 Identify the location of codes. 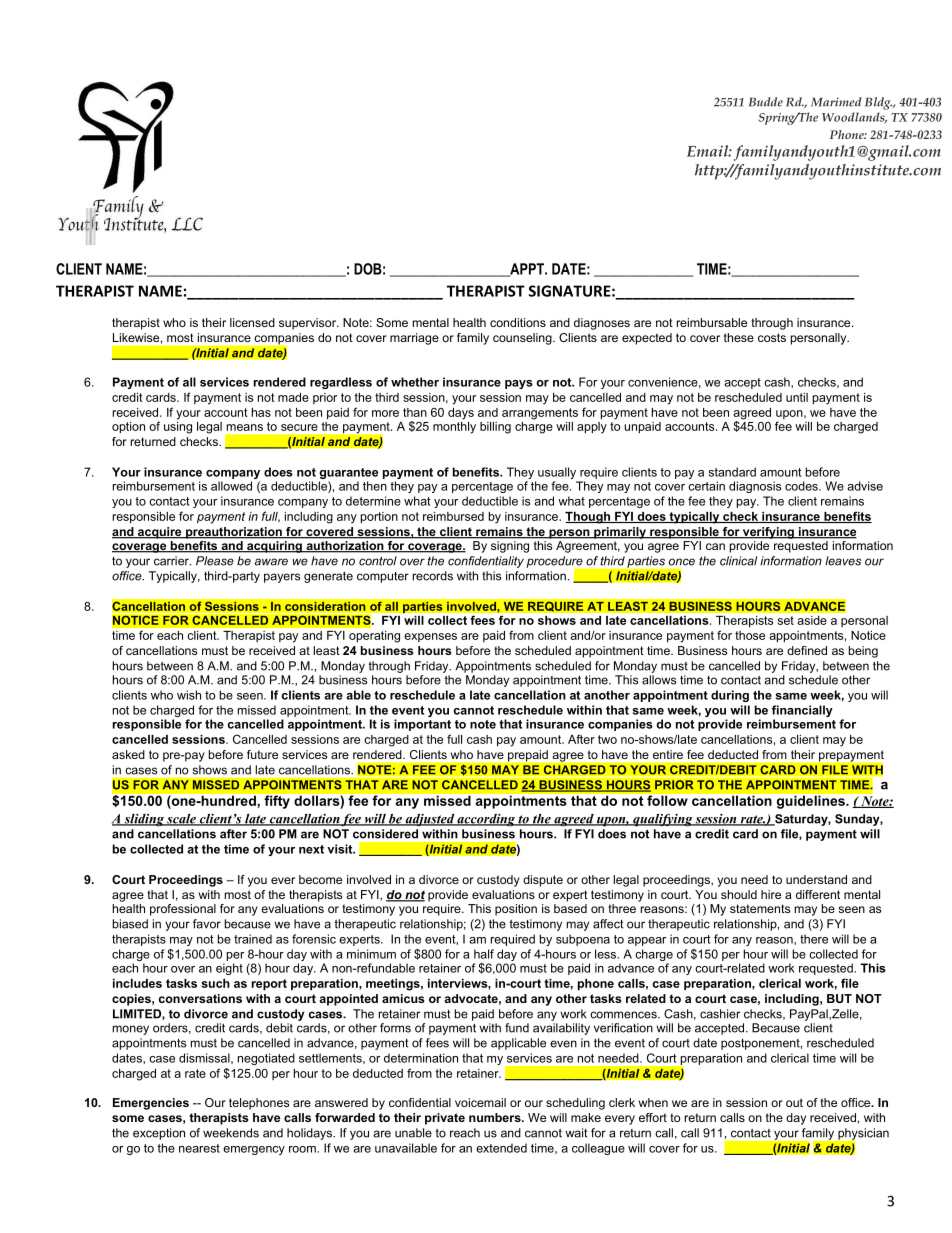
(802, 486).
